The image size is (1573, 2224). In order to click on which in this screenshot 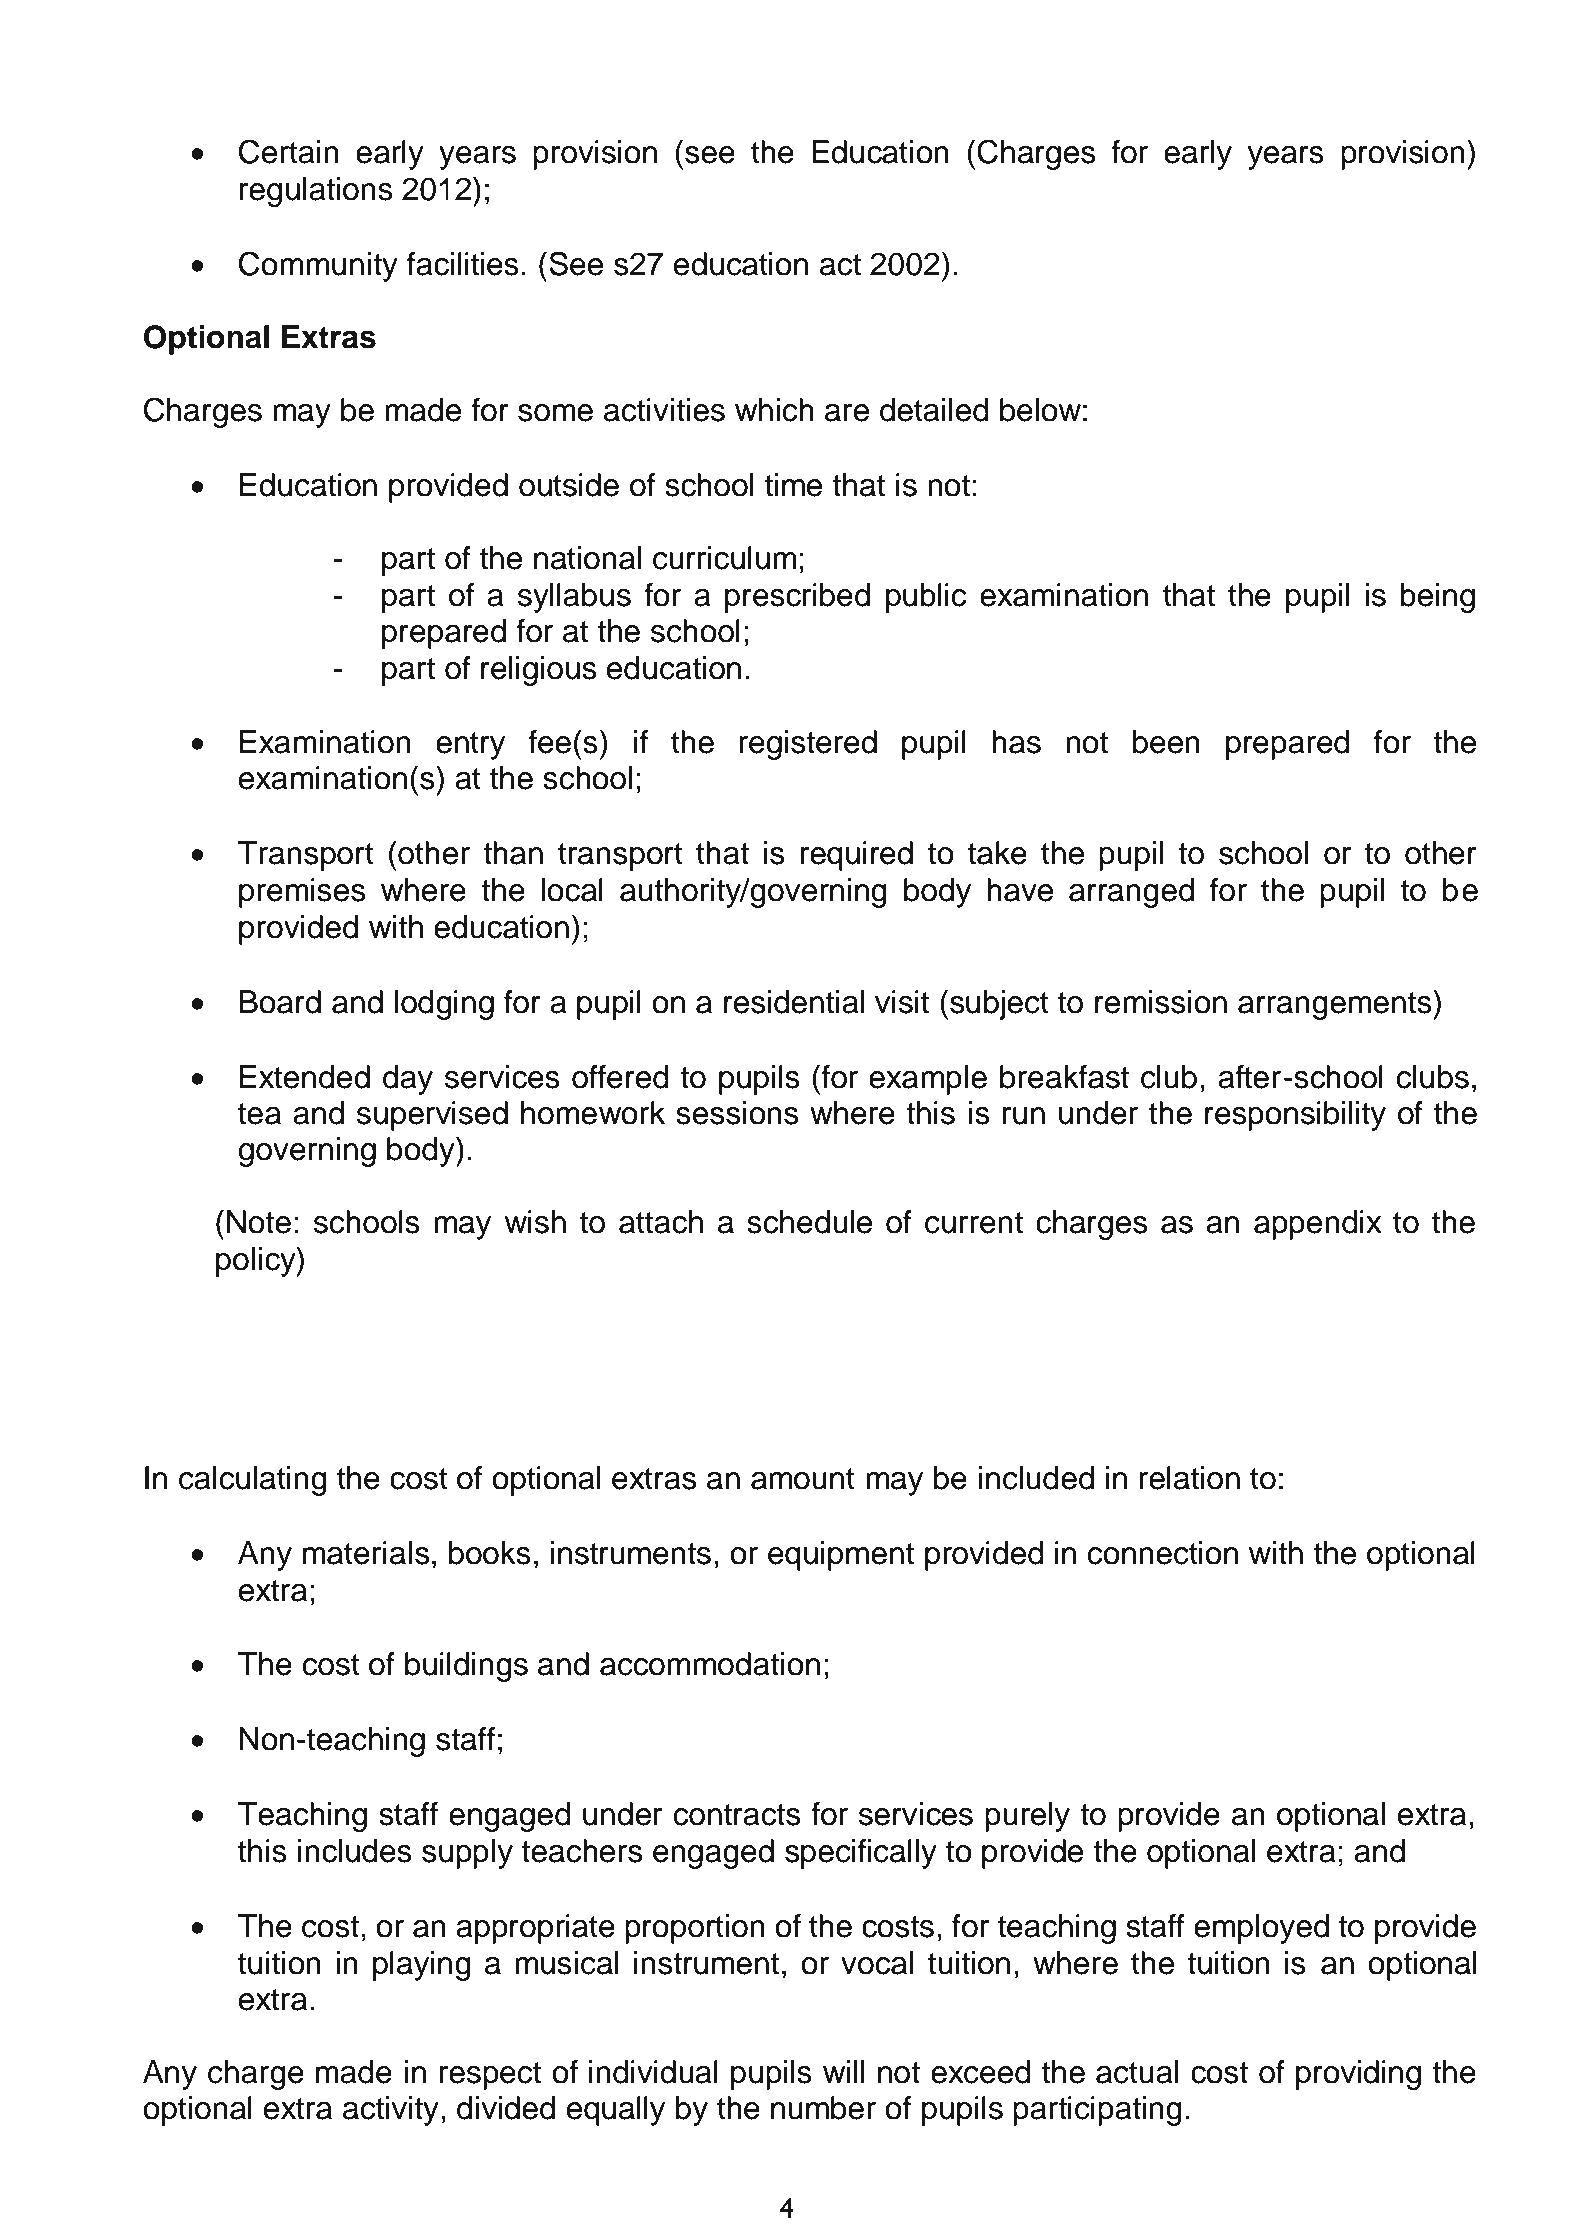, I will do `click(774, 410)`.
